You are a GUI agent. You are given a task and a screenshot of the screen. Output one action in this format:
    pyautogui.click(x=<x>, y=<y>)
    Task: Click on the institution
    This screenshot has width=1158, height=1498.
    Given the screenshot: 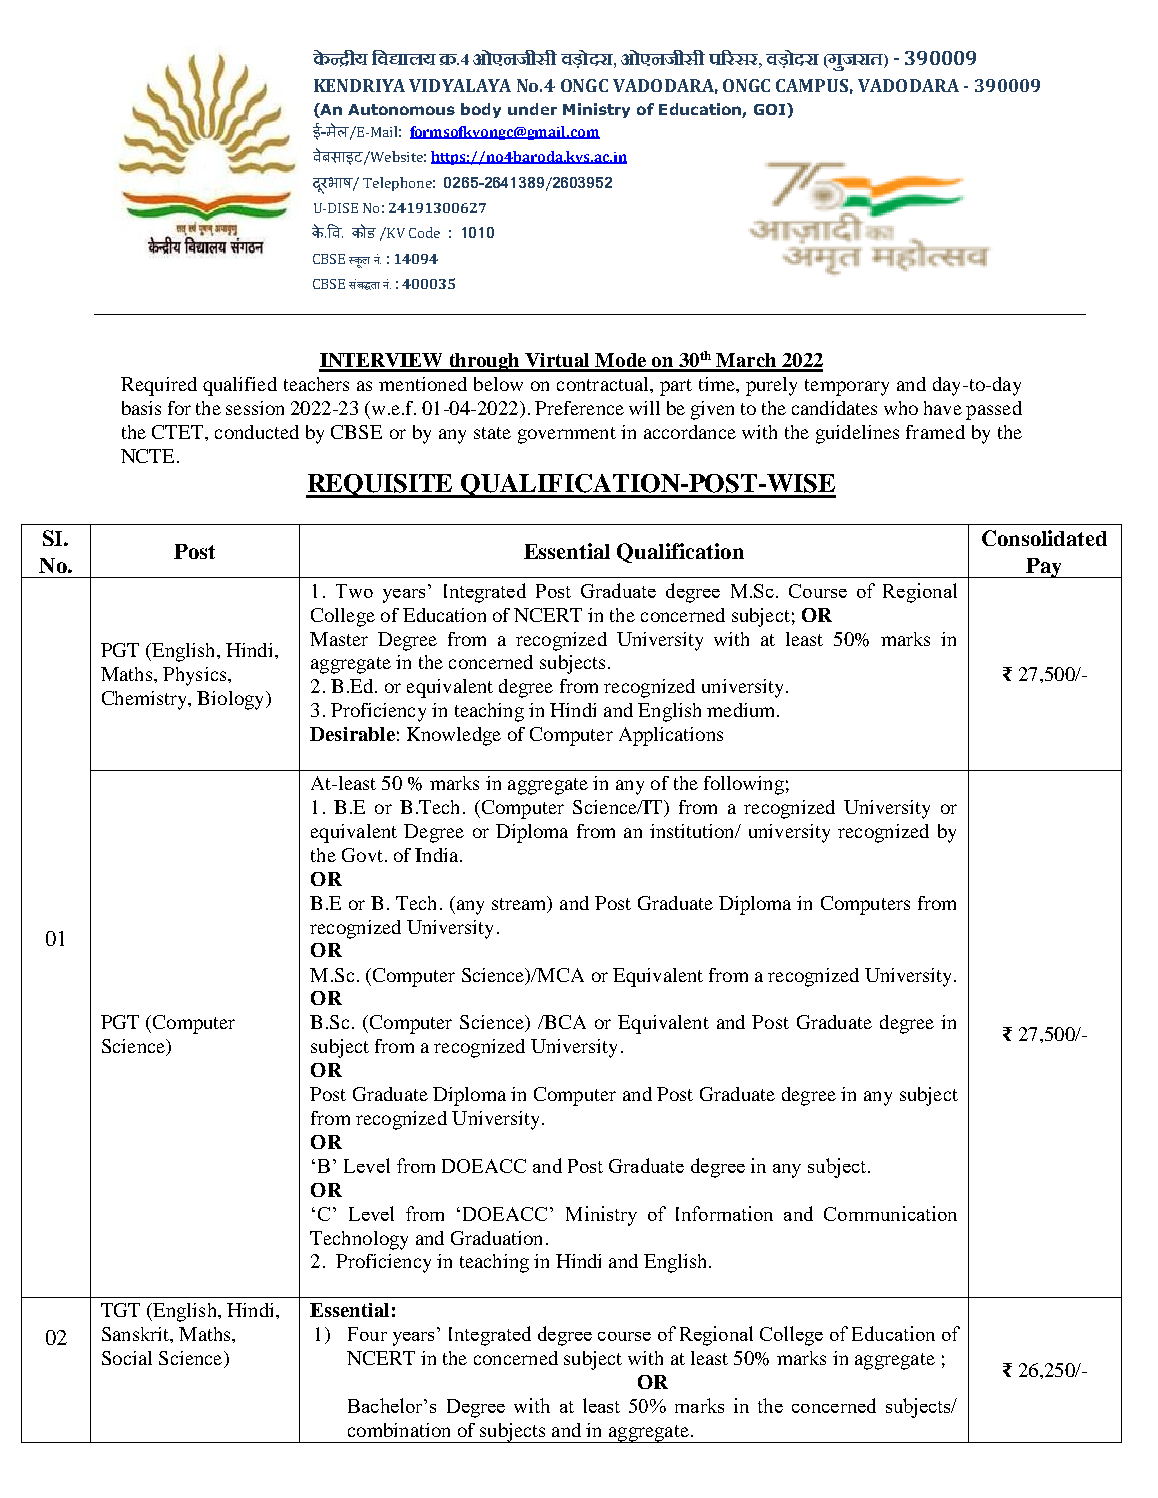 What is the action you would take?
    pyautogui.click(x=693, y=831)
